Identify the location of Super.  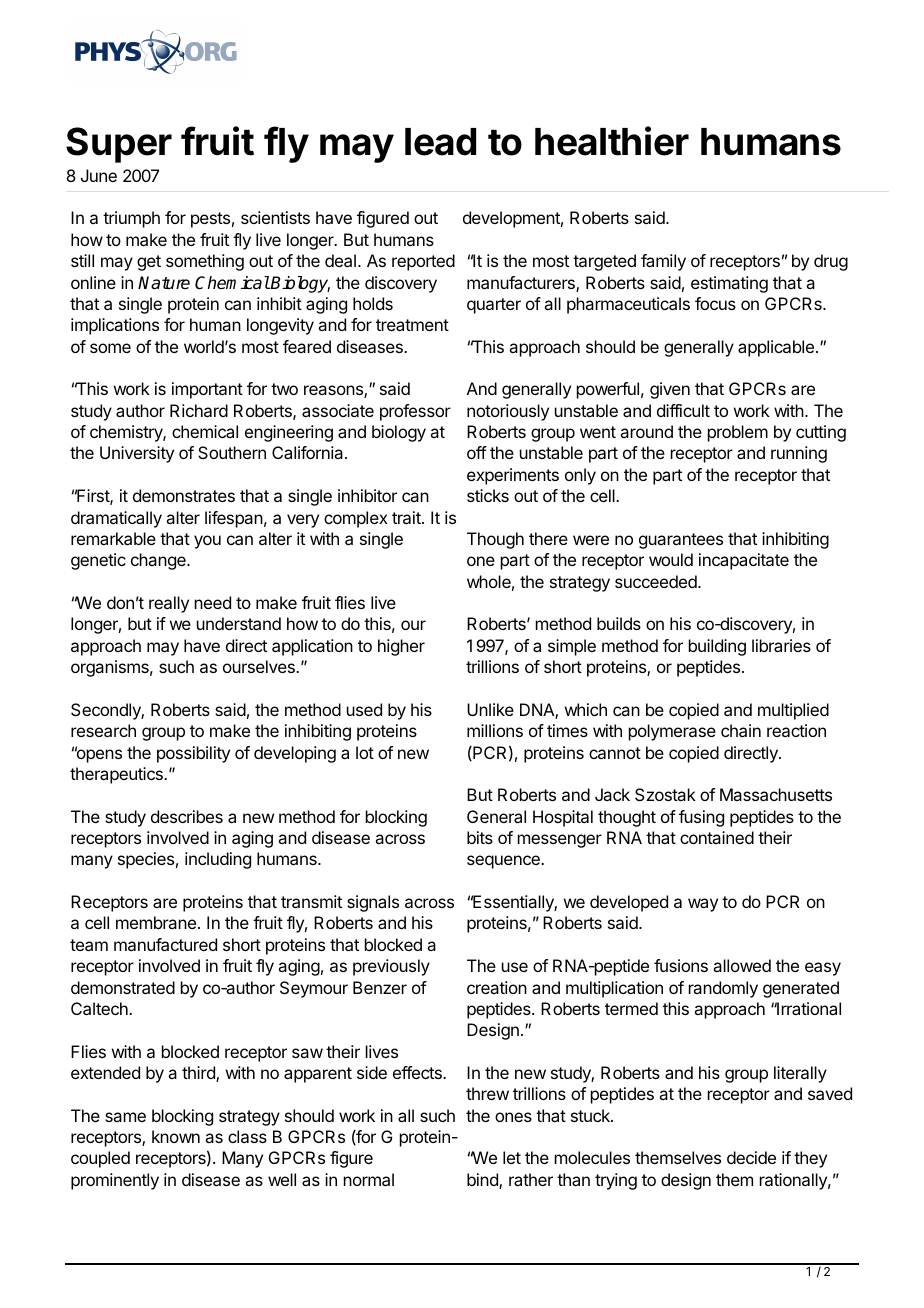
(119, 145).
